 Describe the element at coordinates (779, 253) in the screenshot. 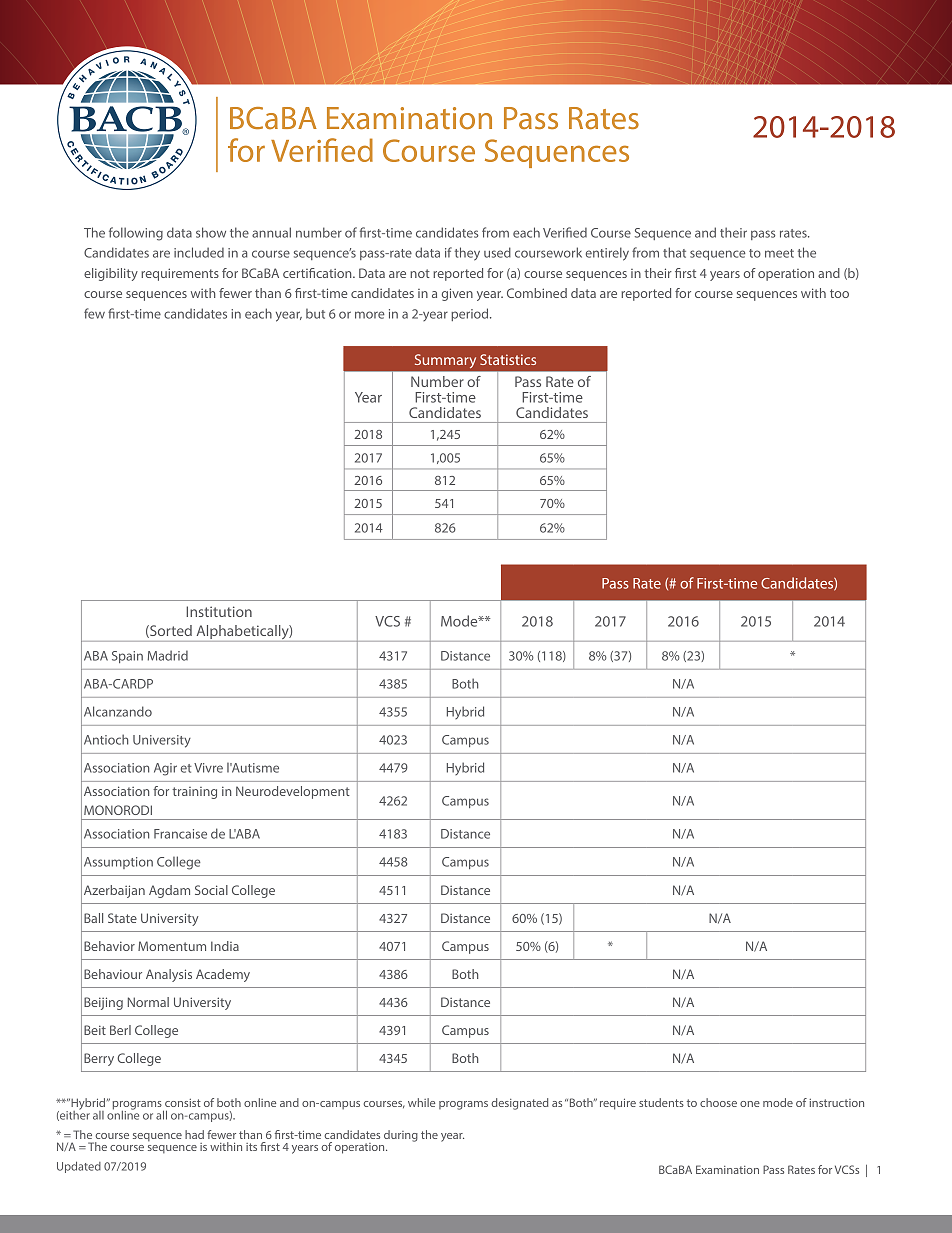

I see `meet` at that location.
